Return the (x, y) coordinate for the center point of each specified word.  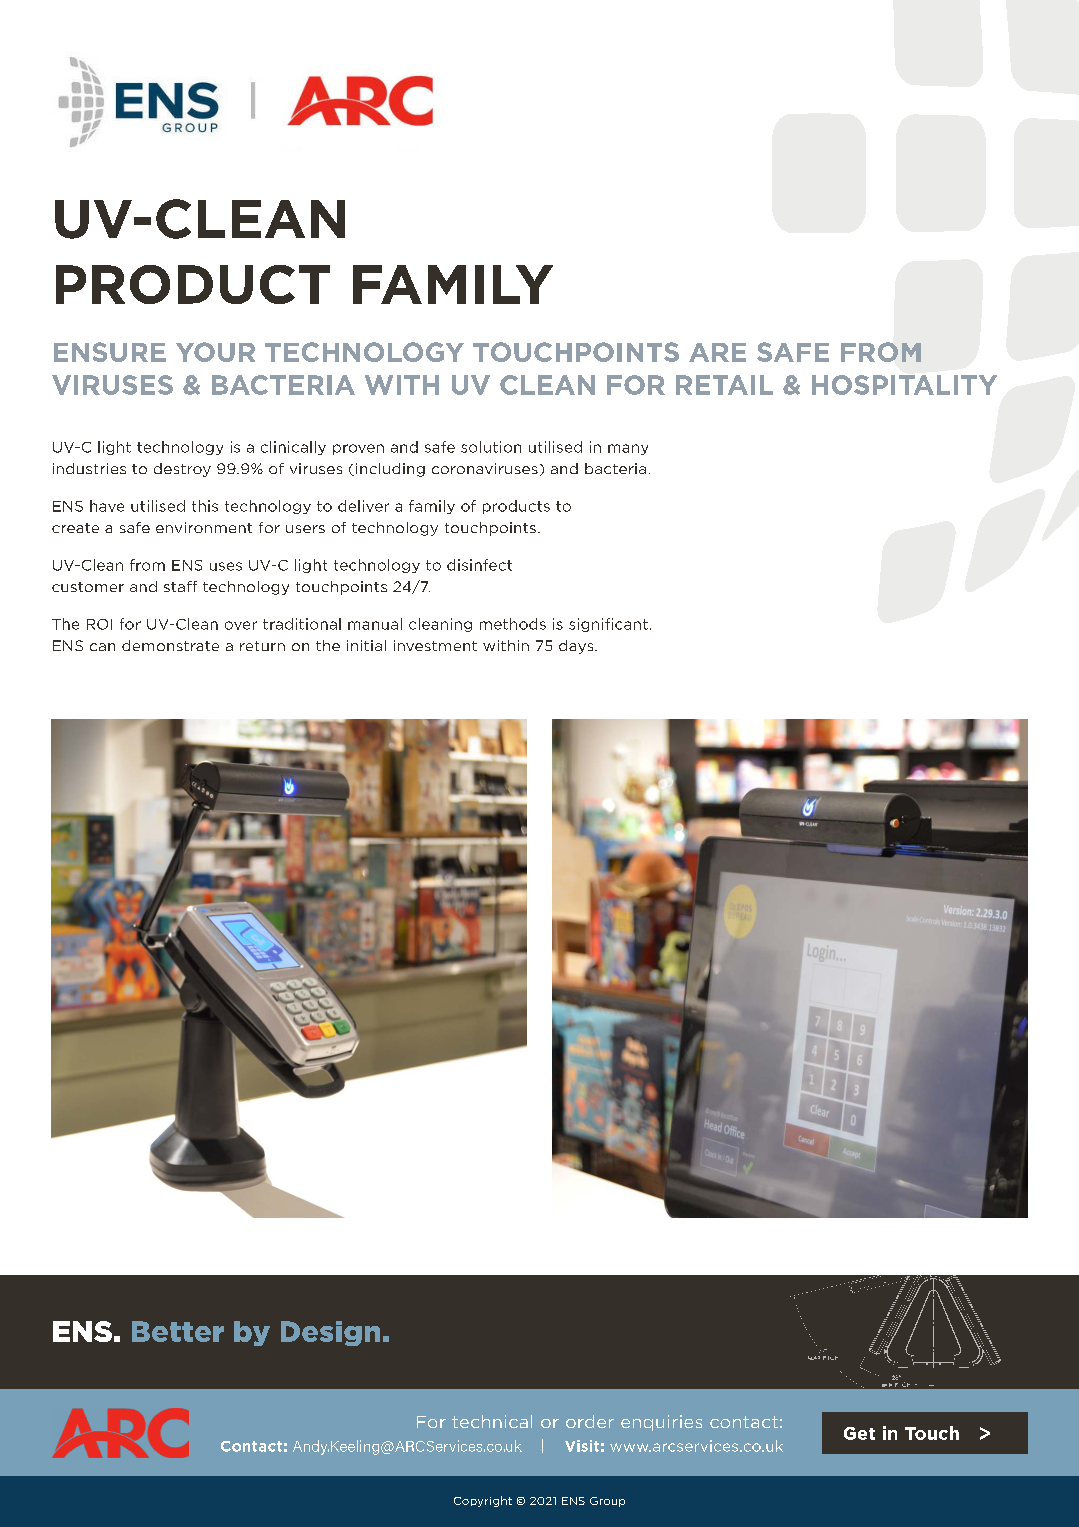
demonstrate (170, 645)
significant (608, 625)
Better (178, 1331)
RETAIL (724, 385)
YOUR (215, 352)
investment (435, 645)
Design (330, 1333)
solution (491, 447)
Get (859, 1433)
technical (492, 1421)
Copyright (483, 1501)
